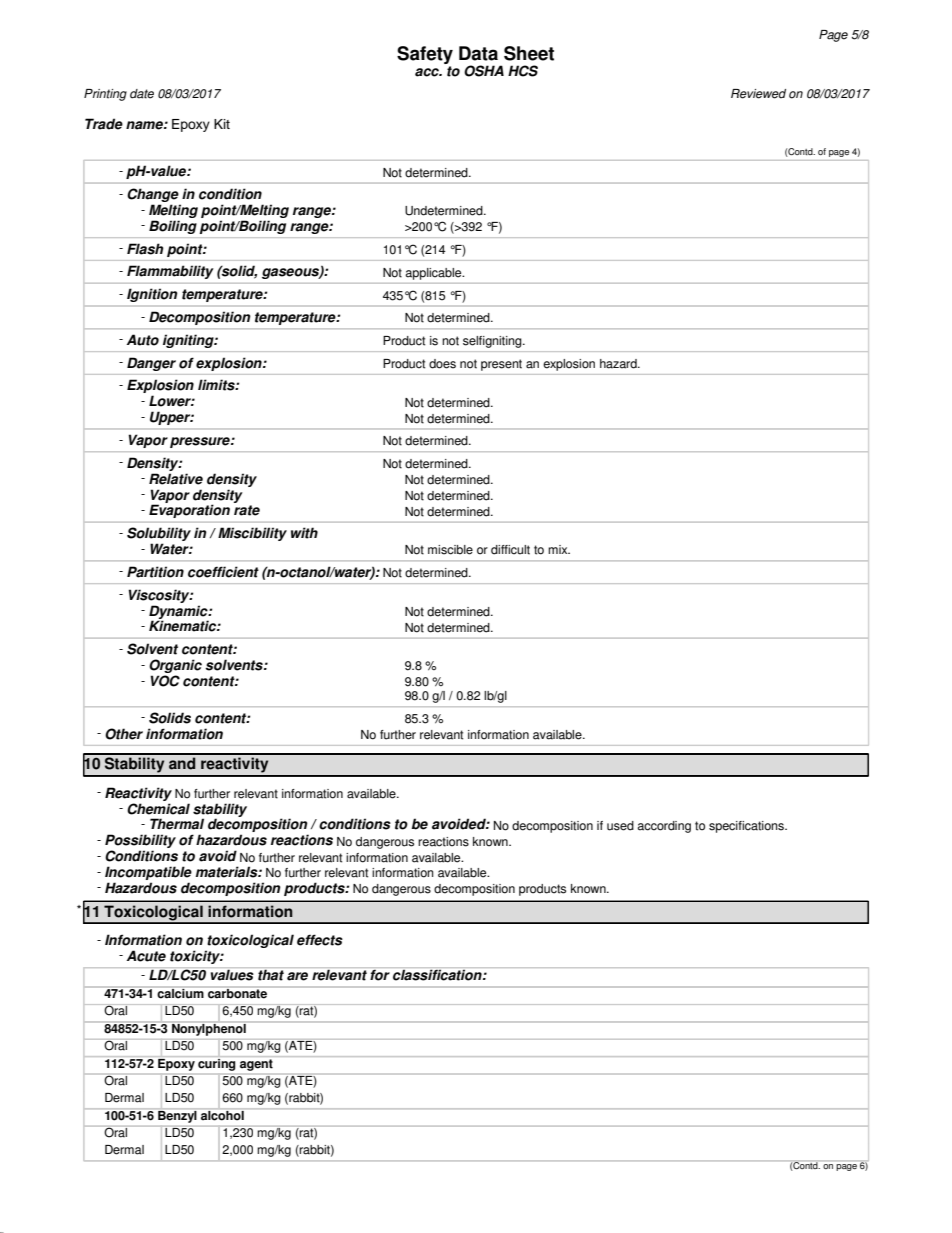  I want to click on Safety, so click(425, 55).
